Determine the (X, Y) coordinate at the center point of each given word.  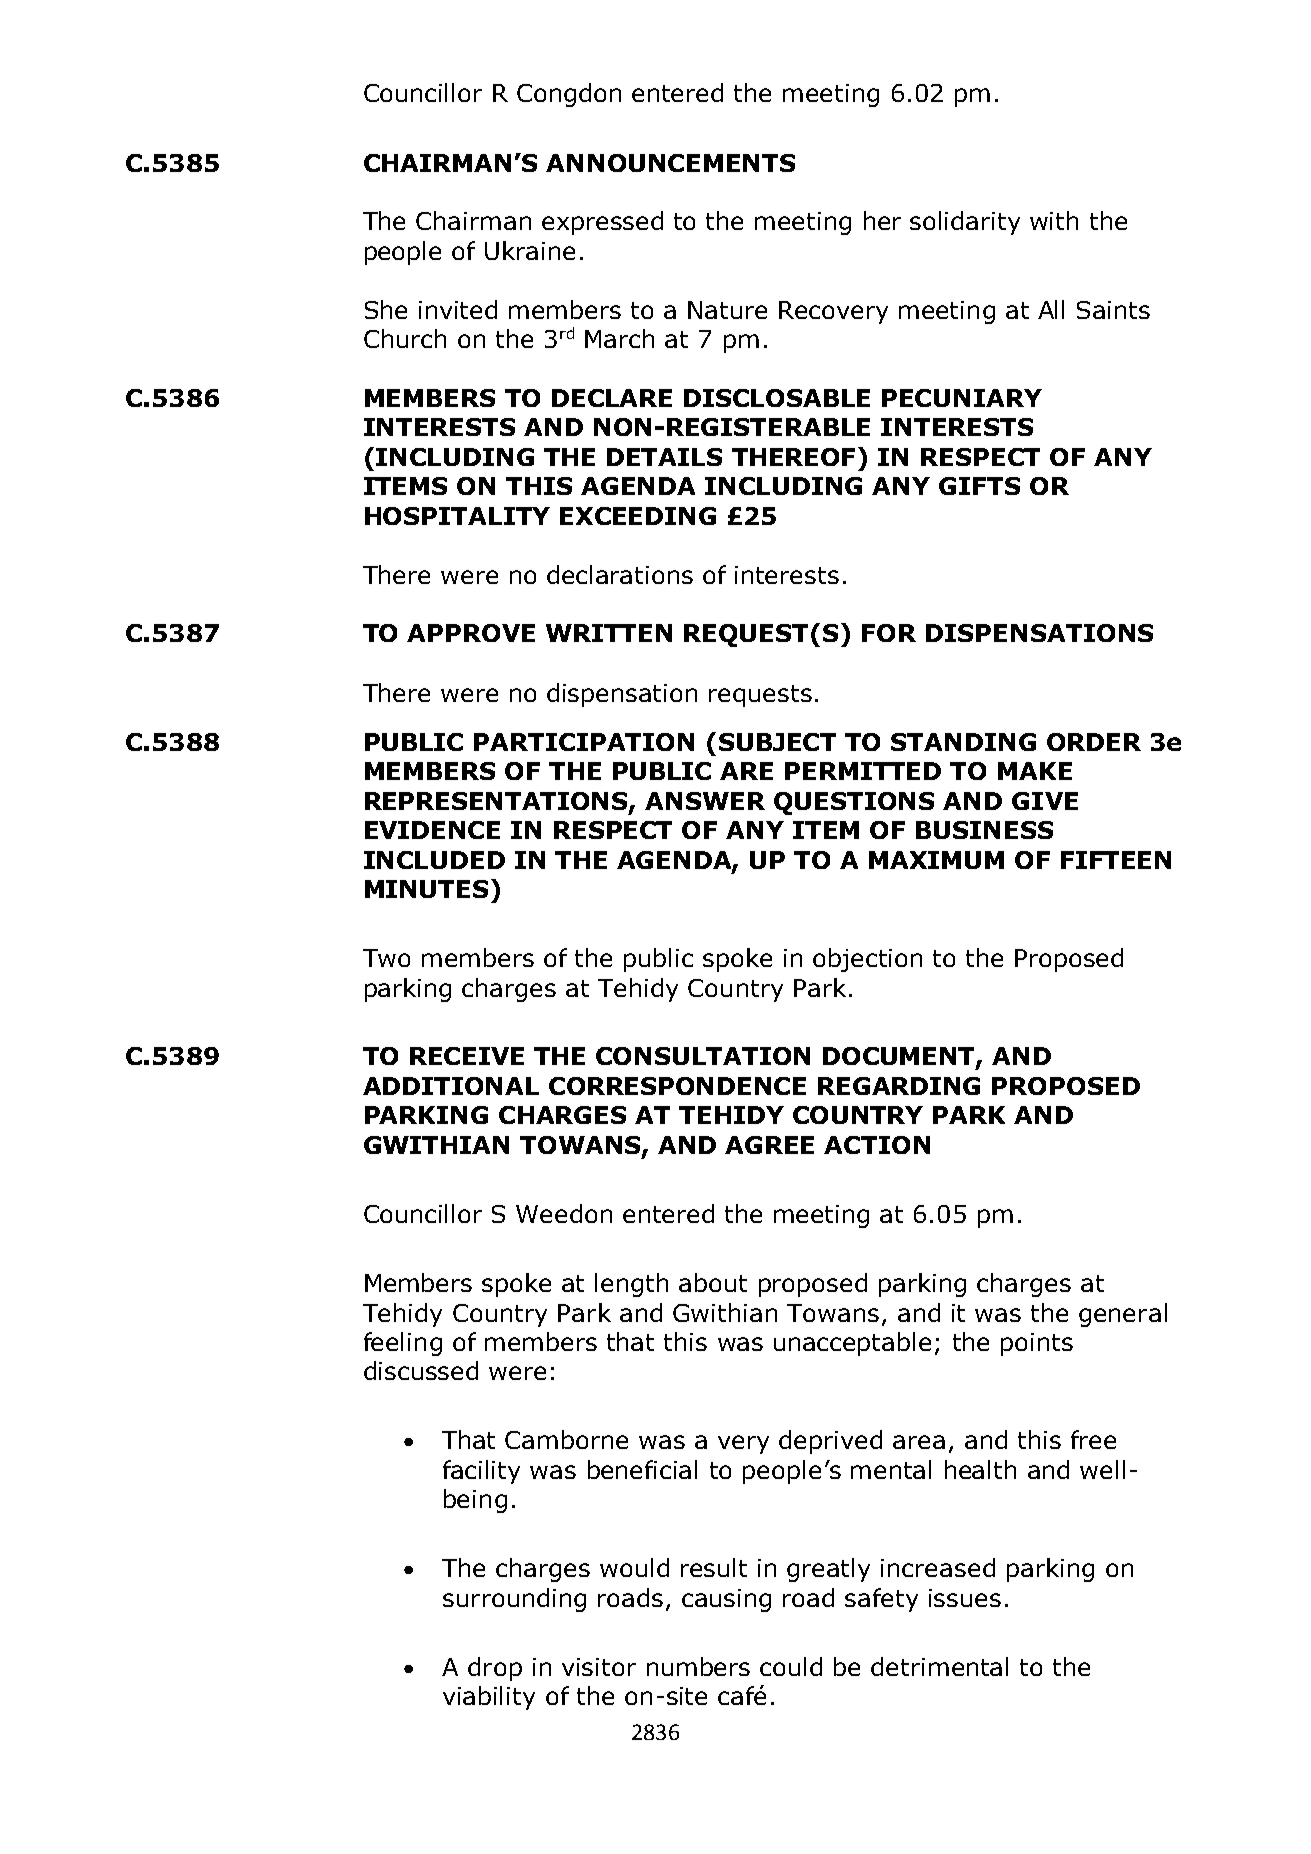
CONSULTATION (703, 1056)
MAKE (1035, 771)
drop (495, 1669)
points (1037, 1344)
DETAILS (664, 457)
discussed (421, 1370)
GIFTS (979, 486)
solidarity (965, 223)
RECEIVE (467, 1056)
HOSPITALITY (457, 516)
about (713, 1282)
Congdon (569, 95)
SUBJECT (777, 742)
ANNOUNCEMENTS (670, 163)
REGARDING (899, 1086)
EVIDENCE (432, 830)
